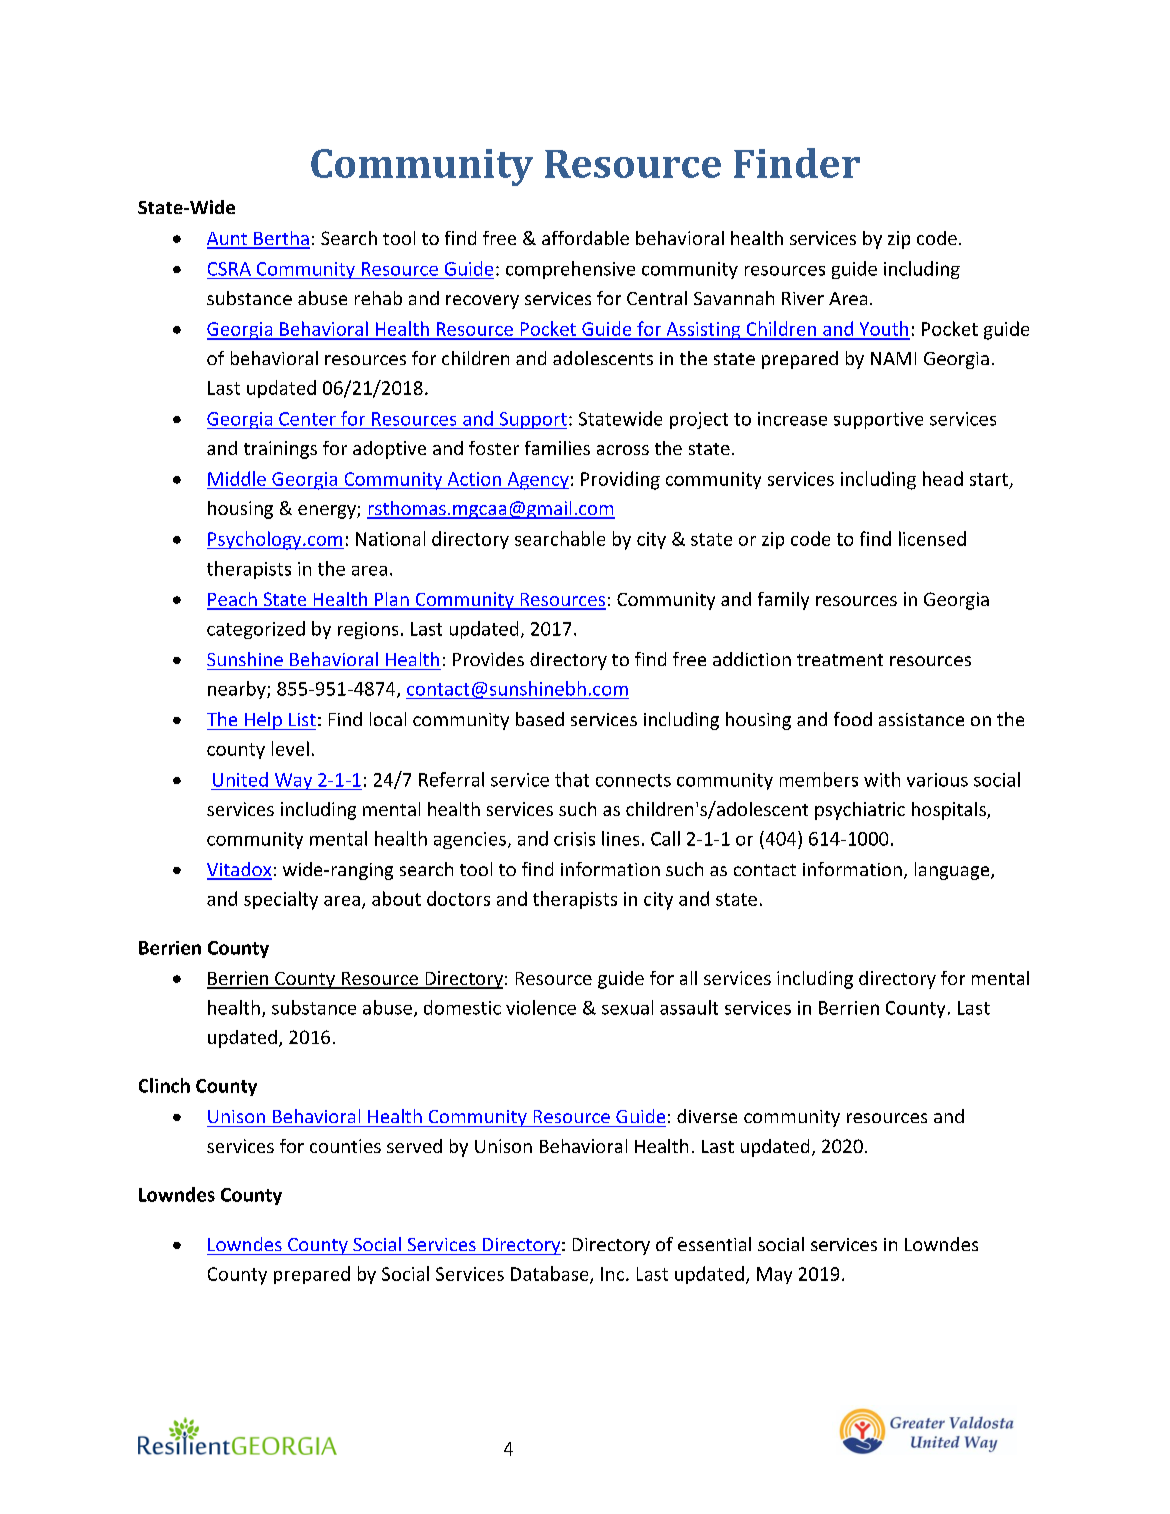 The image size is (1170, 1514). Describe the element at coordinates (953, 871) in the screenshot. I see `language` at that location.
